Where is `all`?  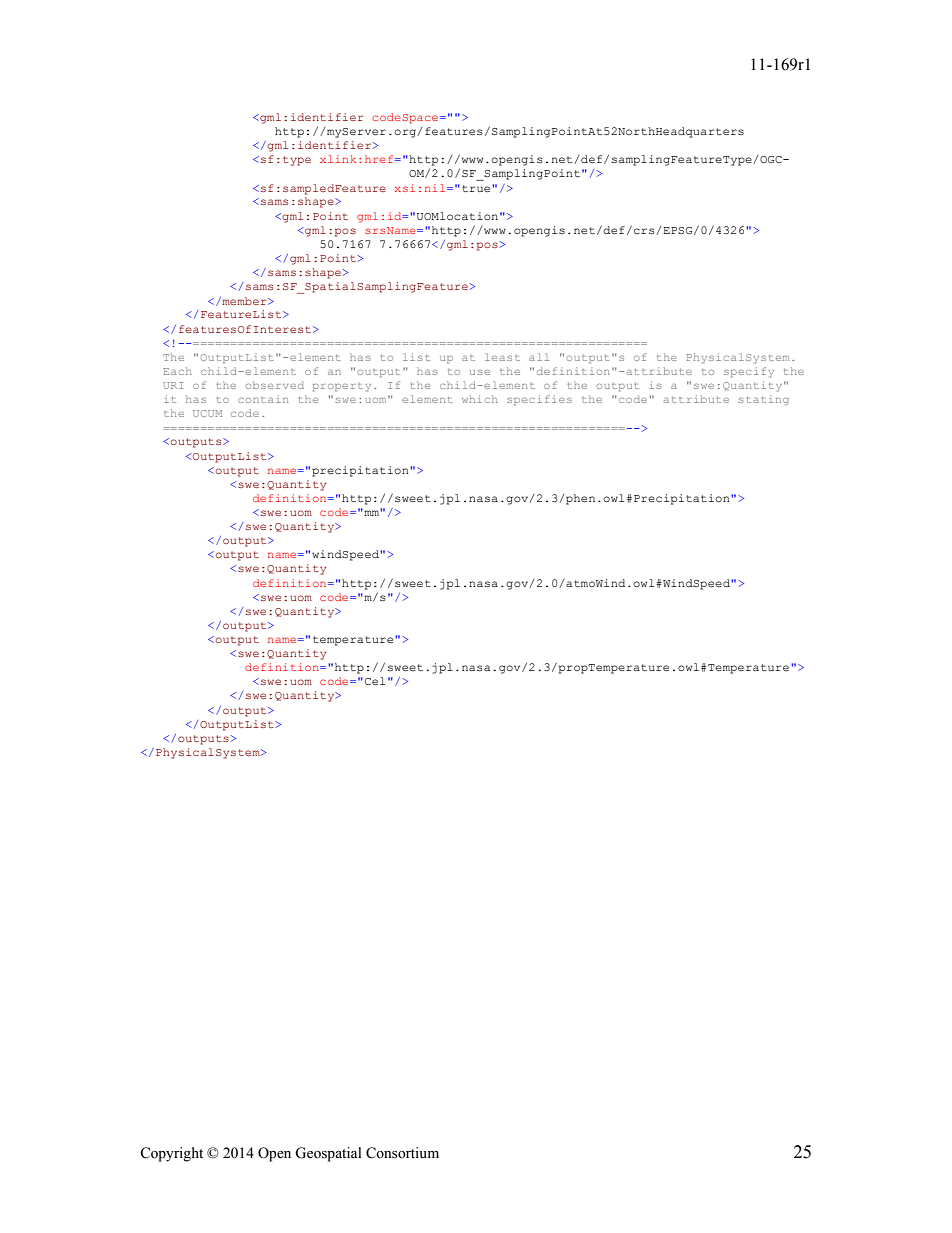 all is located at coordinates (539, 357).
